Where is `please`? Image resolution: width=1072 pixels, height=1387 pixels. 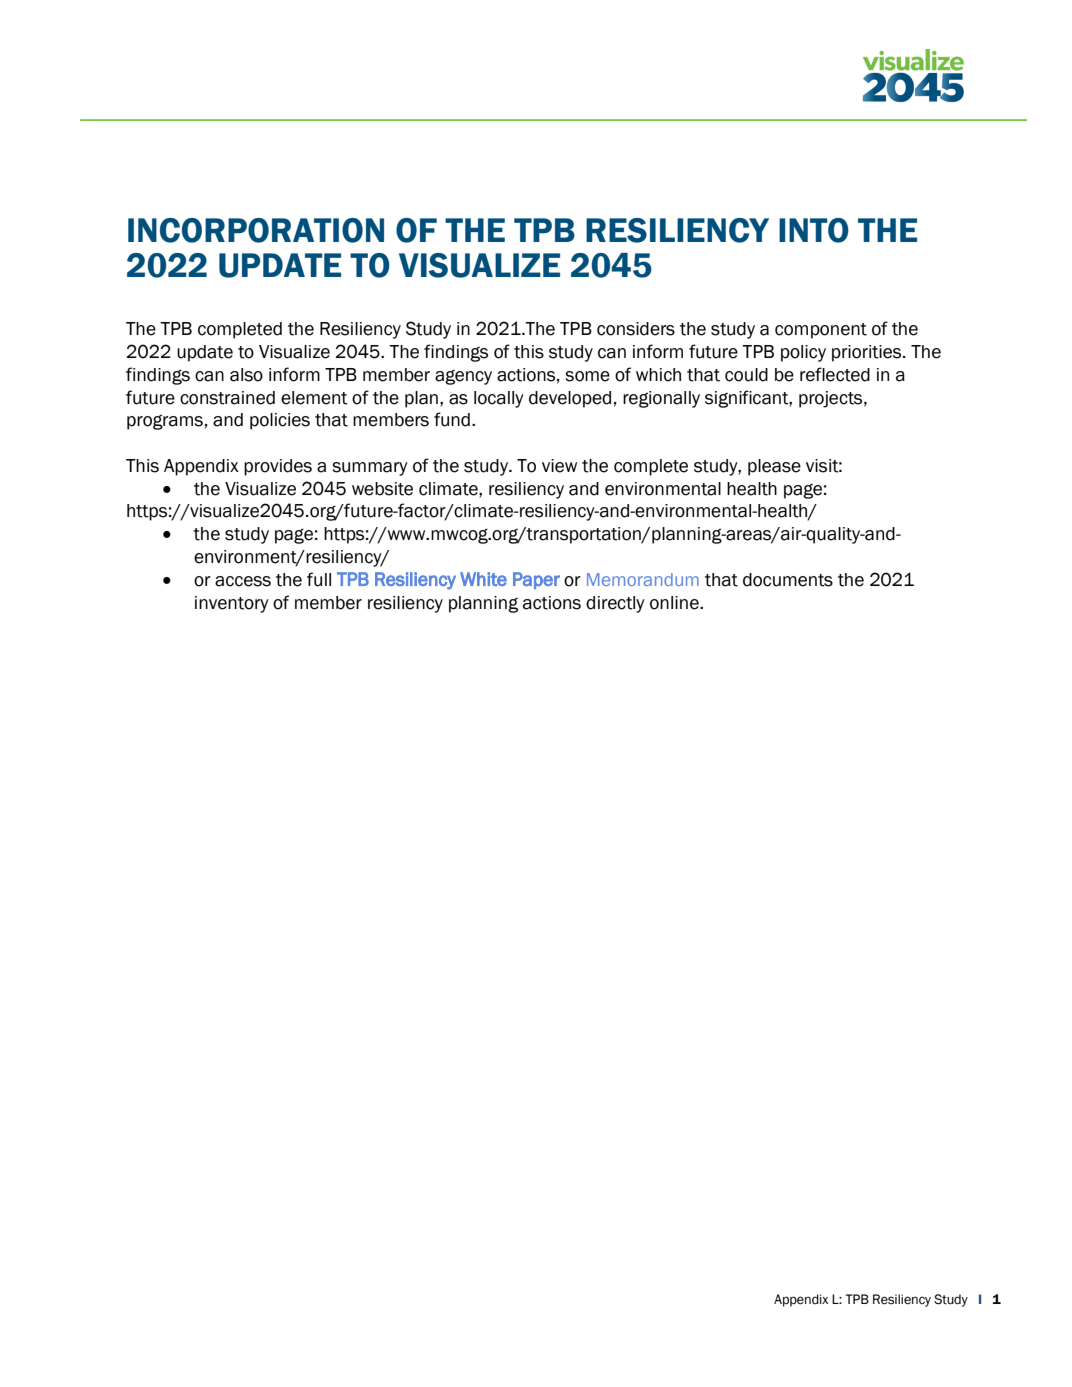 please is located at coordinates (774, 467).
